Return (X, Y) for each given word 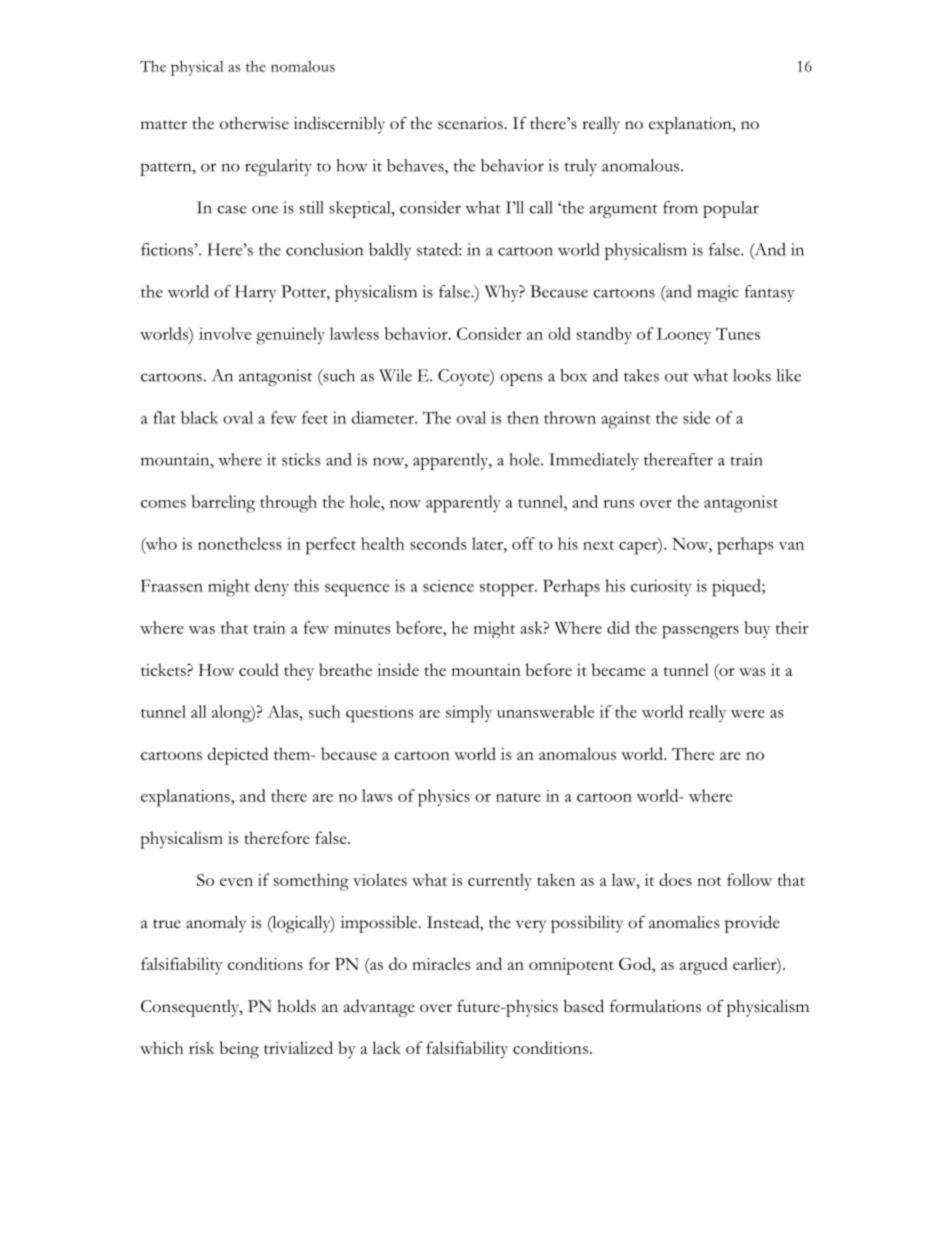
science (448, 586)
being (239, 1050)
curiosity (661, 587)
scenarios (471, 123)
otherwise (254, 123)
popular (731, 209)
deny (272, 587)
